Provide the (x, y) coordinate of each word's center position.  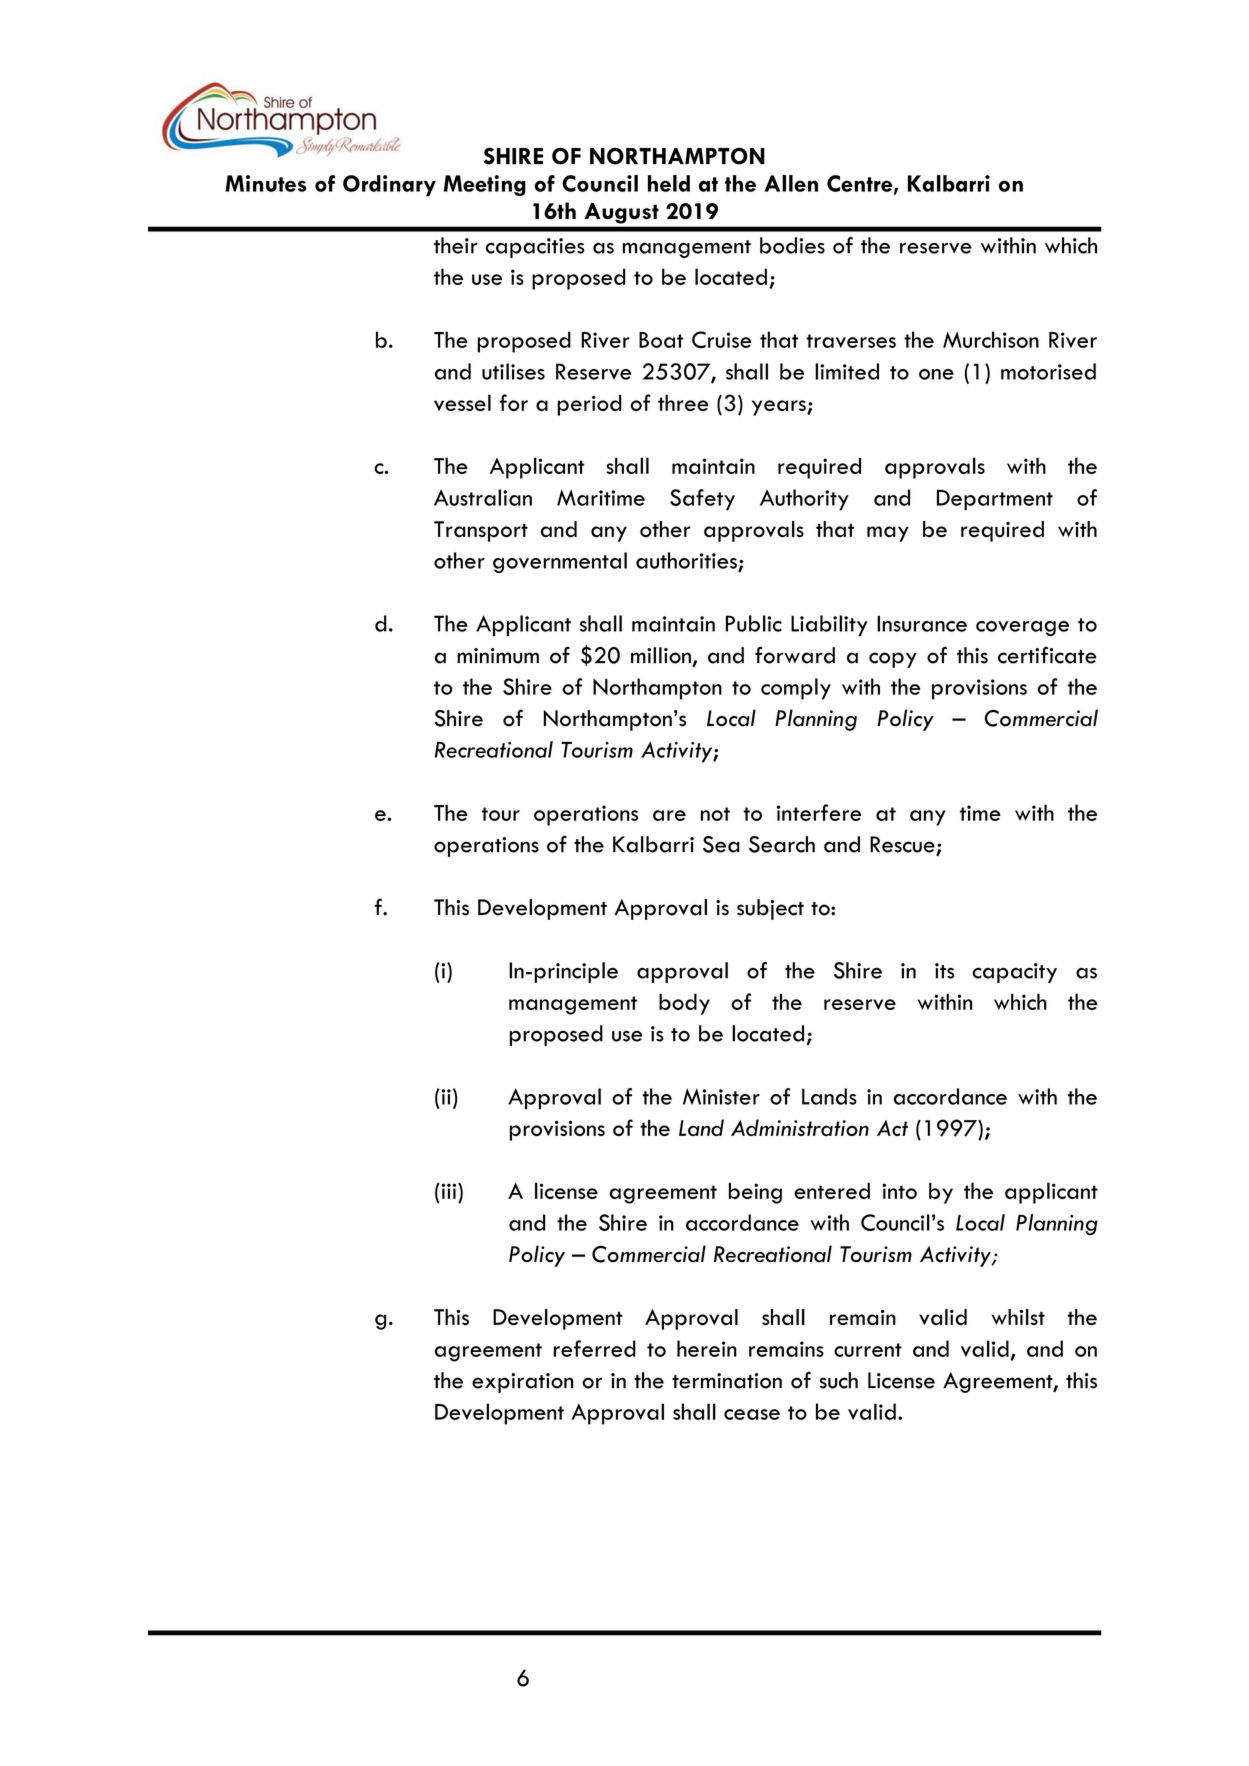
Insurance (922, 623)
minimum (498, 656)
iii (449, 1191)
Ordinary (389, 186)
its (945, 971)
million (662, 656)
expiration (522, 1383)
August (621, 213)
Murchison (991, 339)
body (684, 1004)
